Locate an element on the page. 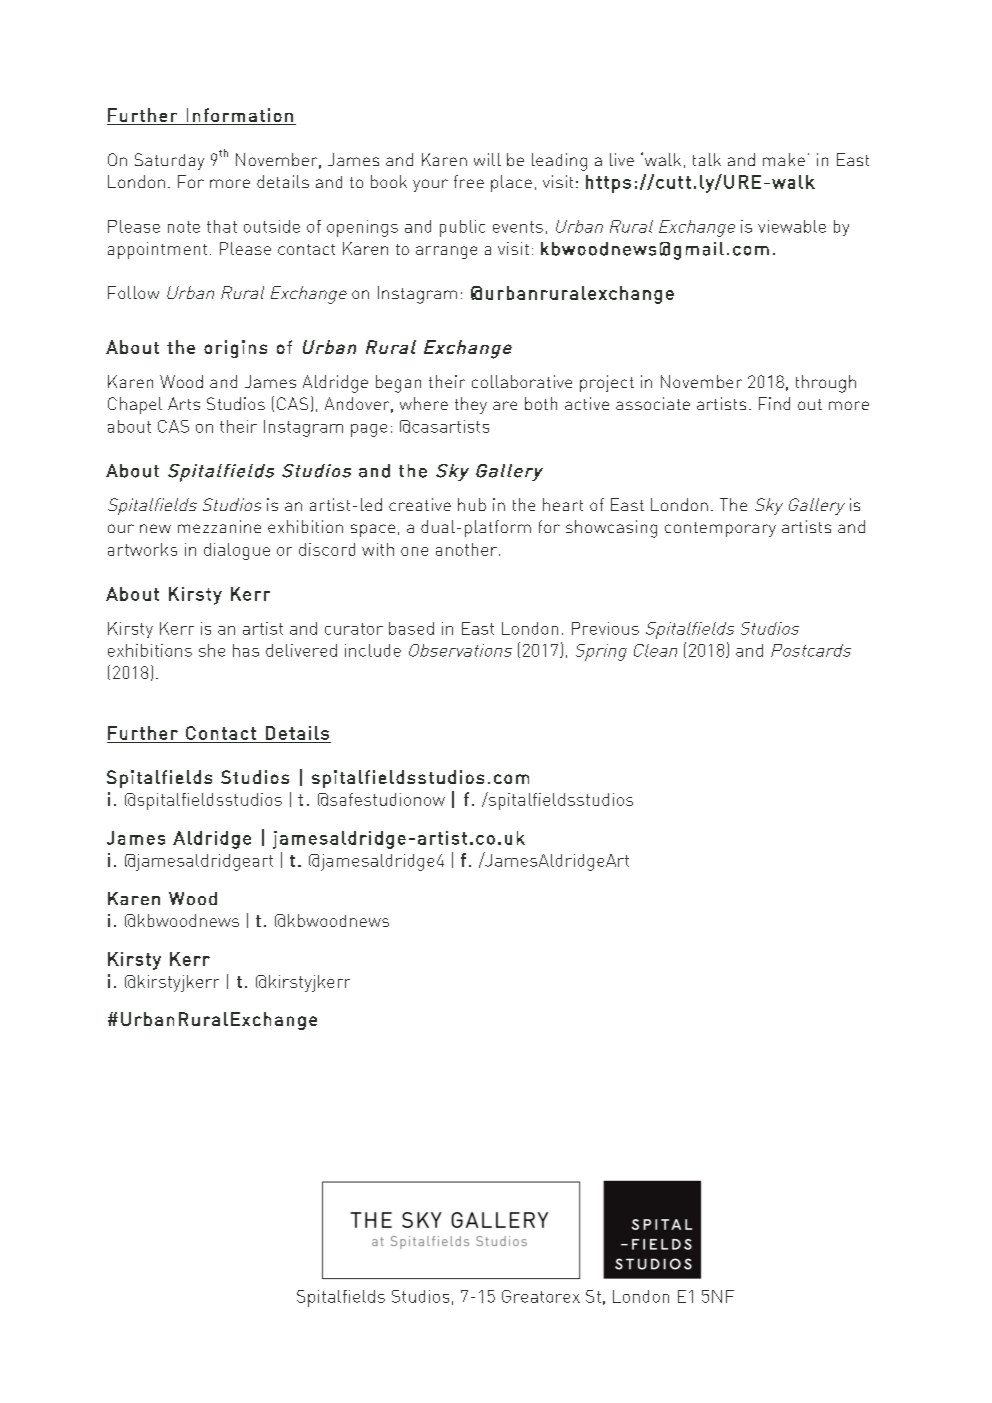 The height and width of the document is (1403, 992). viewable is located at coordinates (792, 226).
